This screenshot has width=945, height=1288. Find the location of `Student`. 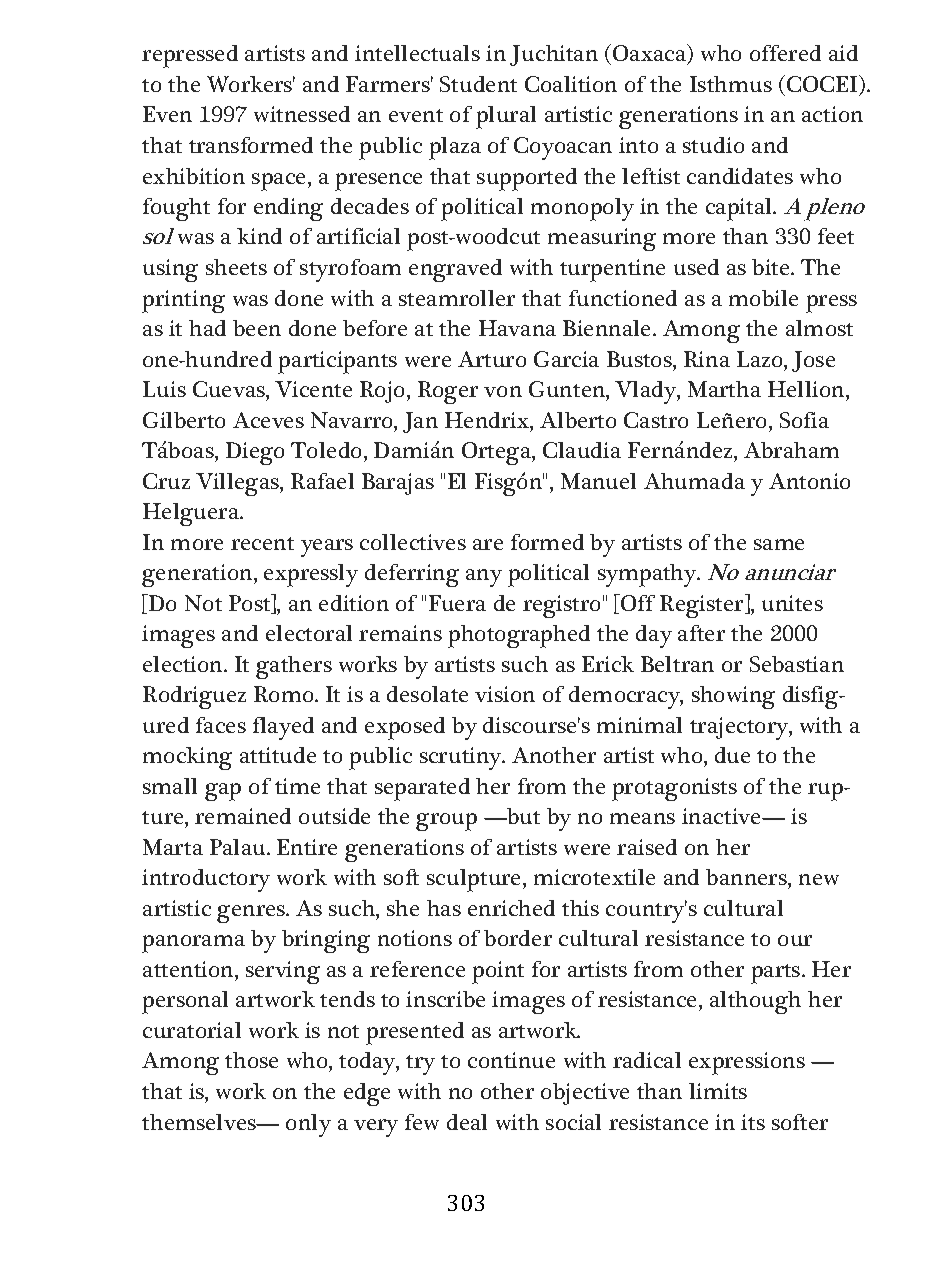

Student is located at coordinates (478, 84).
